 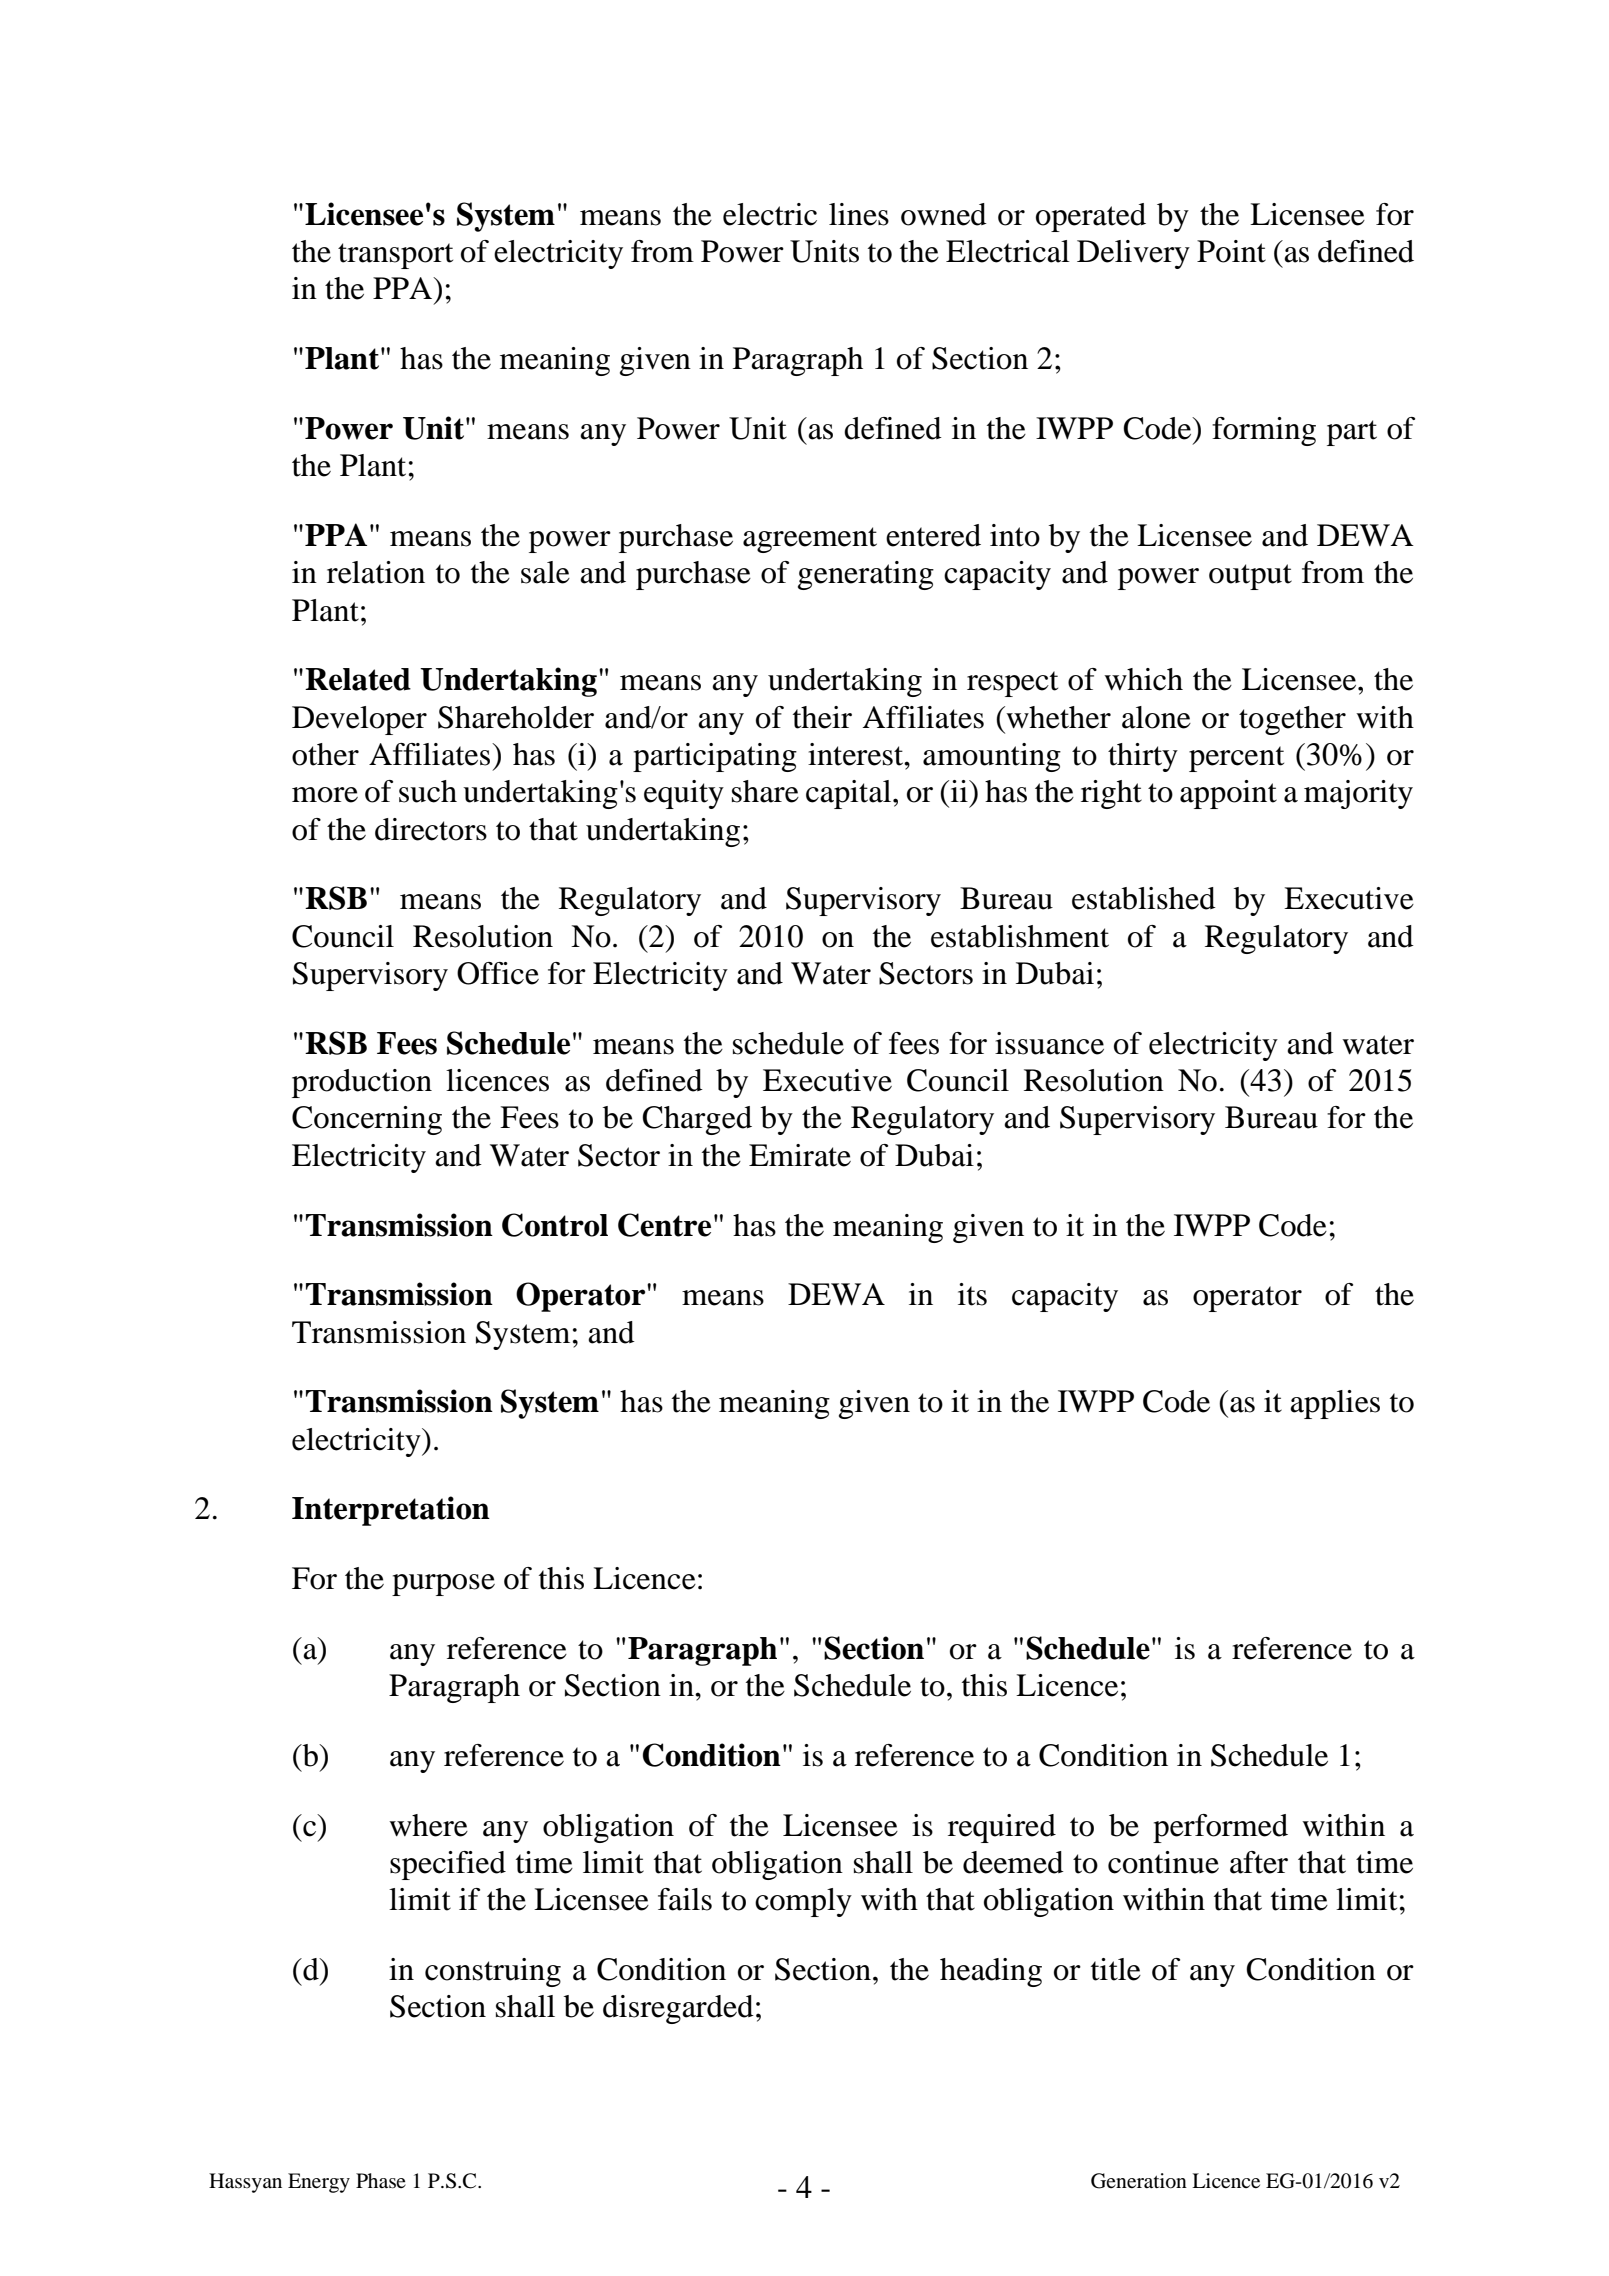 I want to click on lines, so click(x=859, y=214).
